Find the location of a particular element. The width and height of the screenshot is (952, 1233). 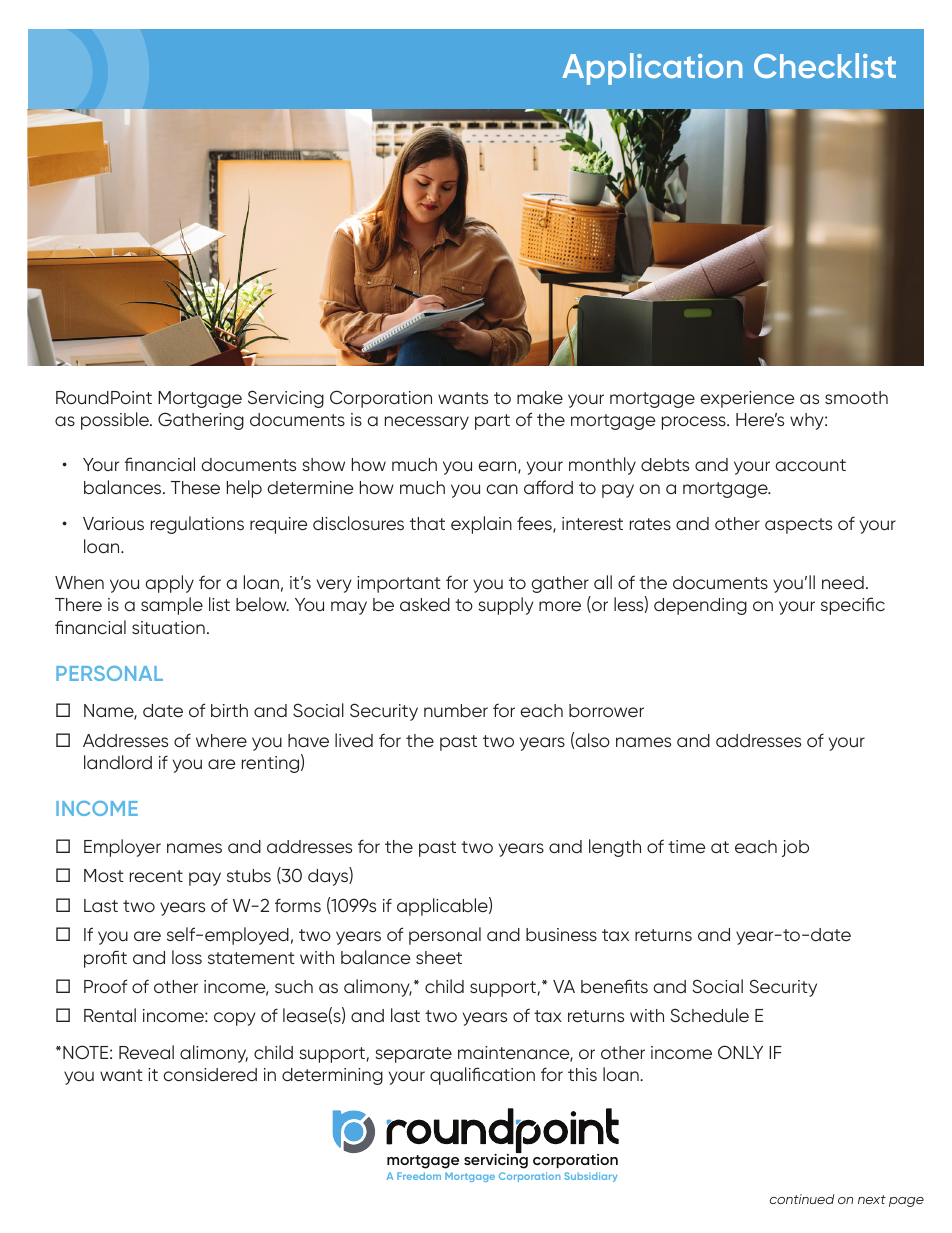

smooth is located at coordinates (856, 397).
